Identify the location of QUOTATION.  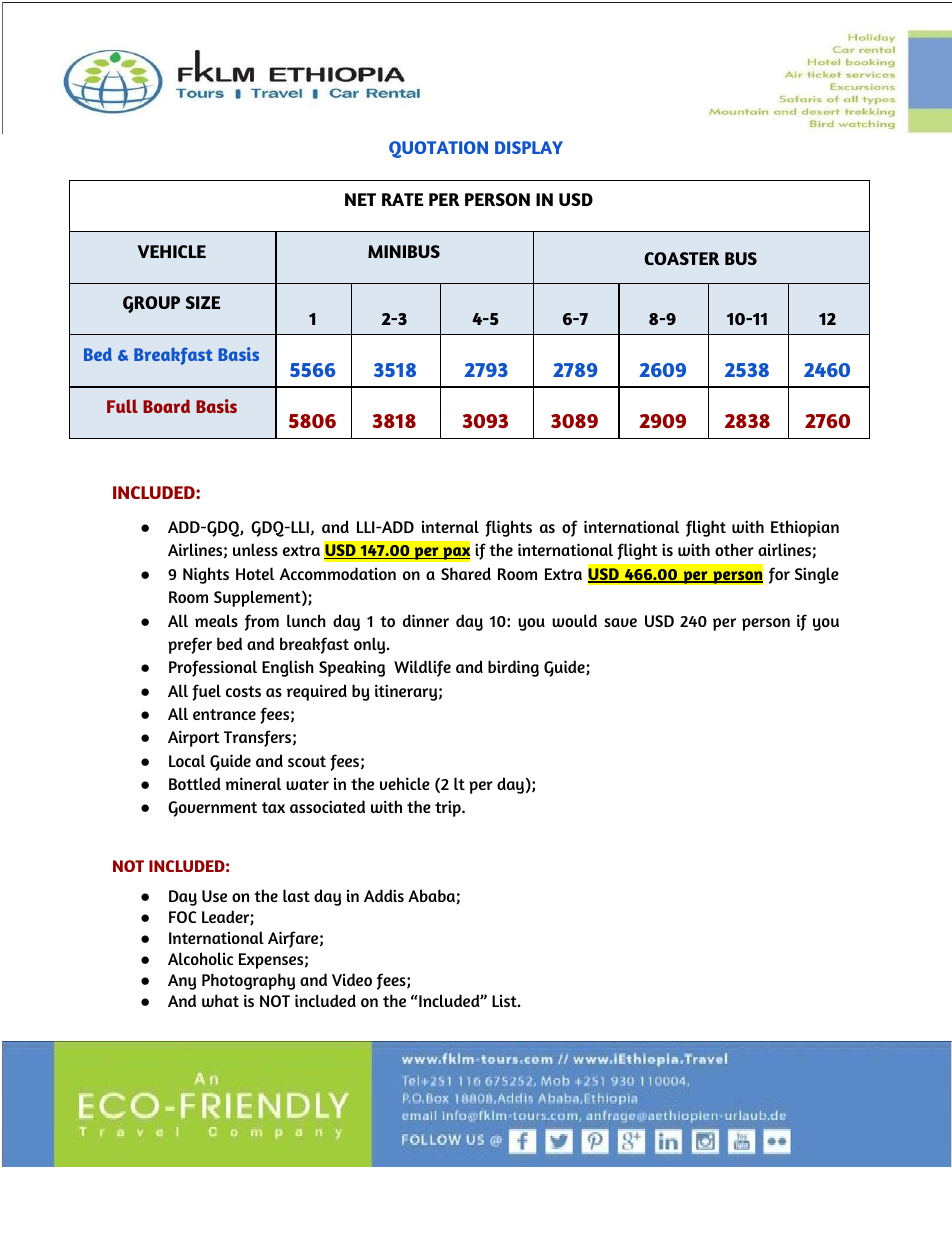
(438, 149).
